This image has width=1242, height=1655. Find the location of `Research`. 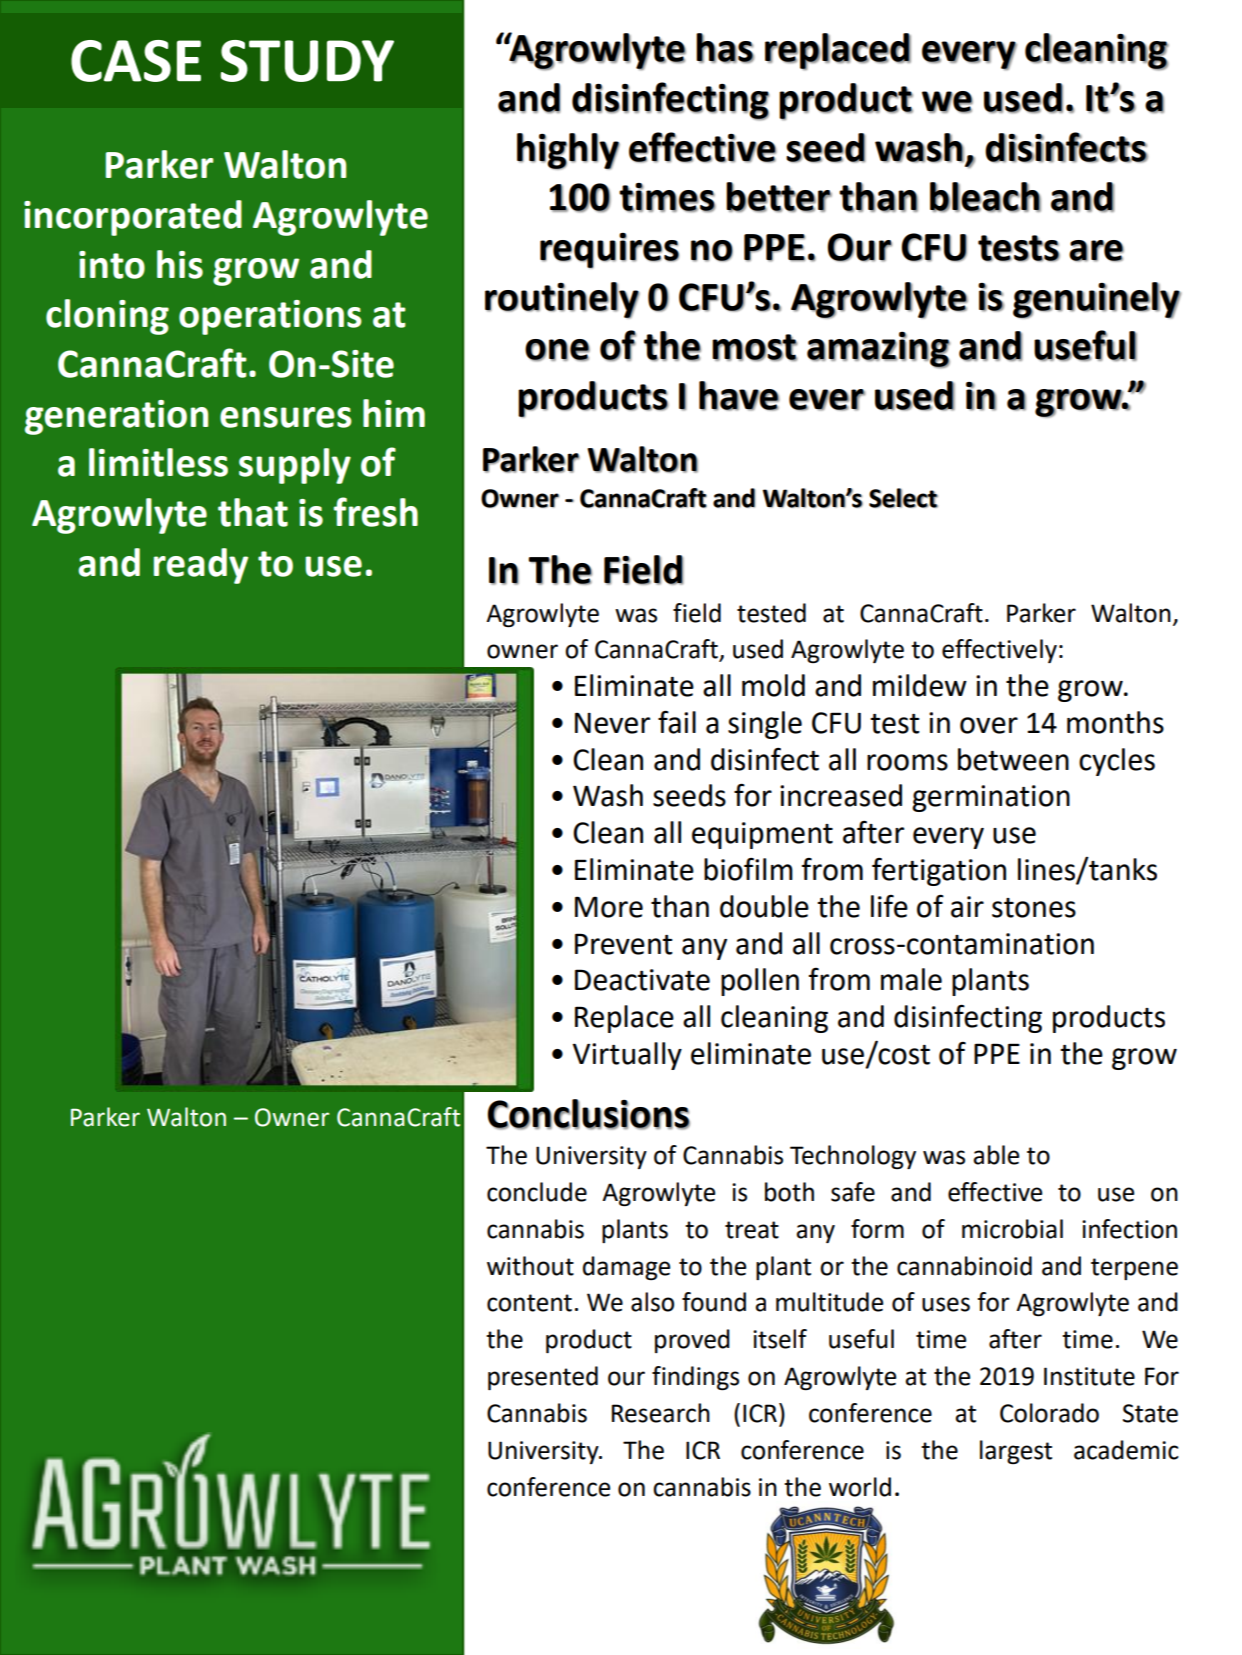

Research is located at coordinates (661, 1413).
